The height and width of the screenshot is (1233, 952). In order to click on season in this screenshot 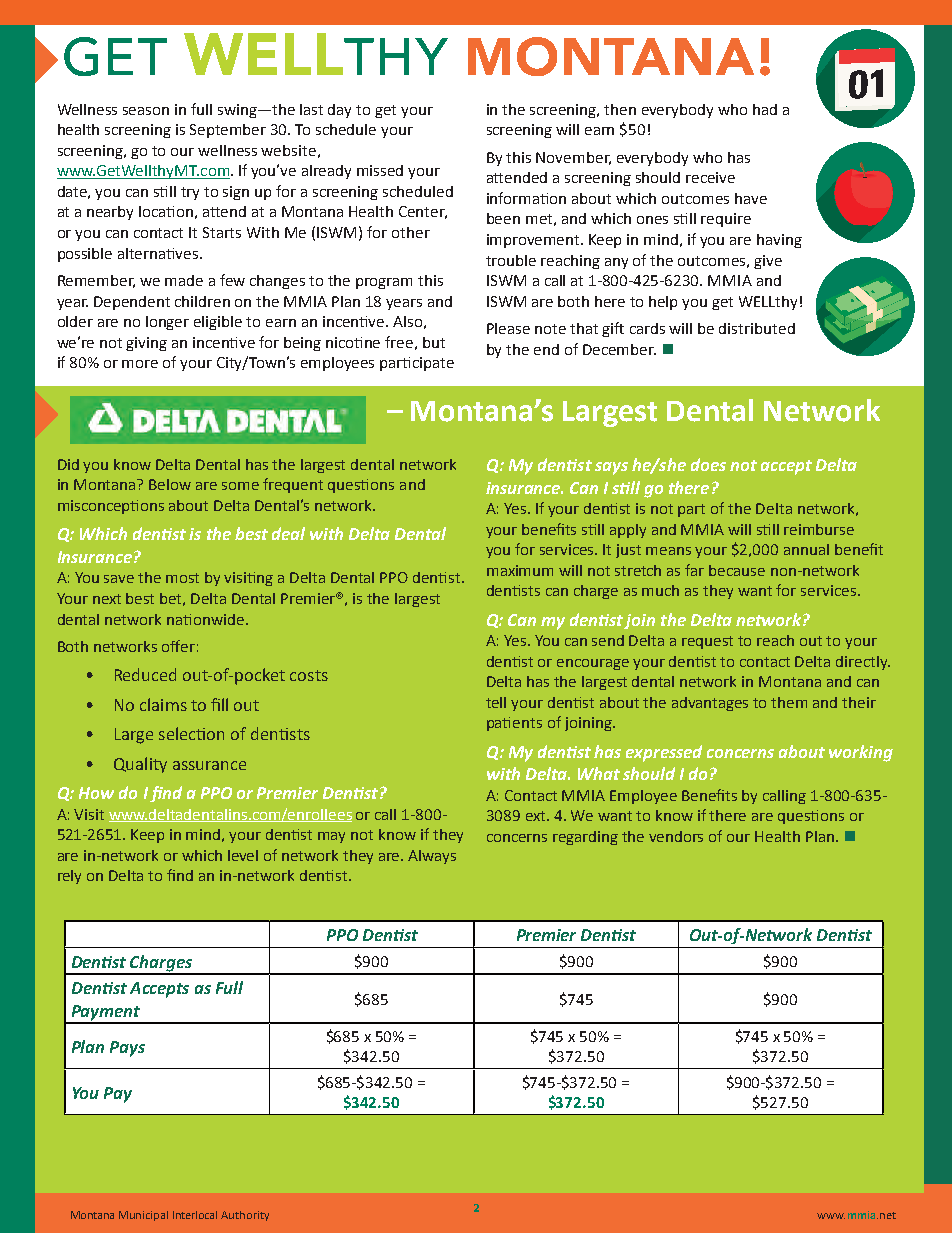, I will do `click(146, 111)`.
